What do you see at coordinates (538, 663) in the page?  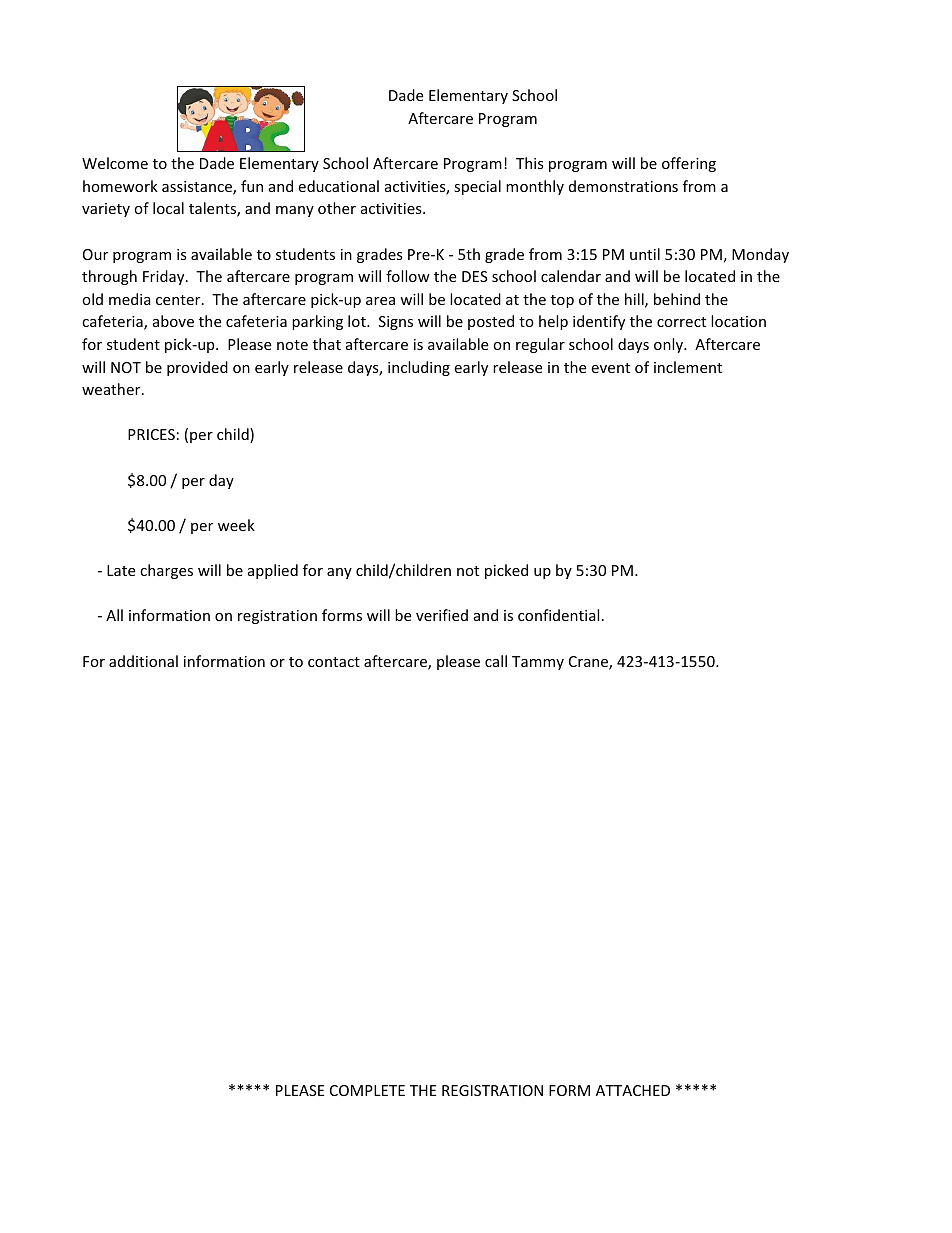 I see `Tammy` at bounding box center [538, 663].
